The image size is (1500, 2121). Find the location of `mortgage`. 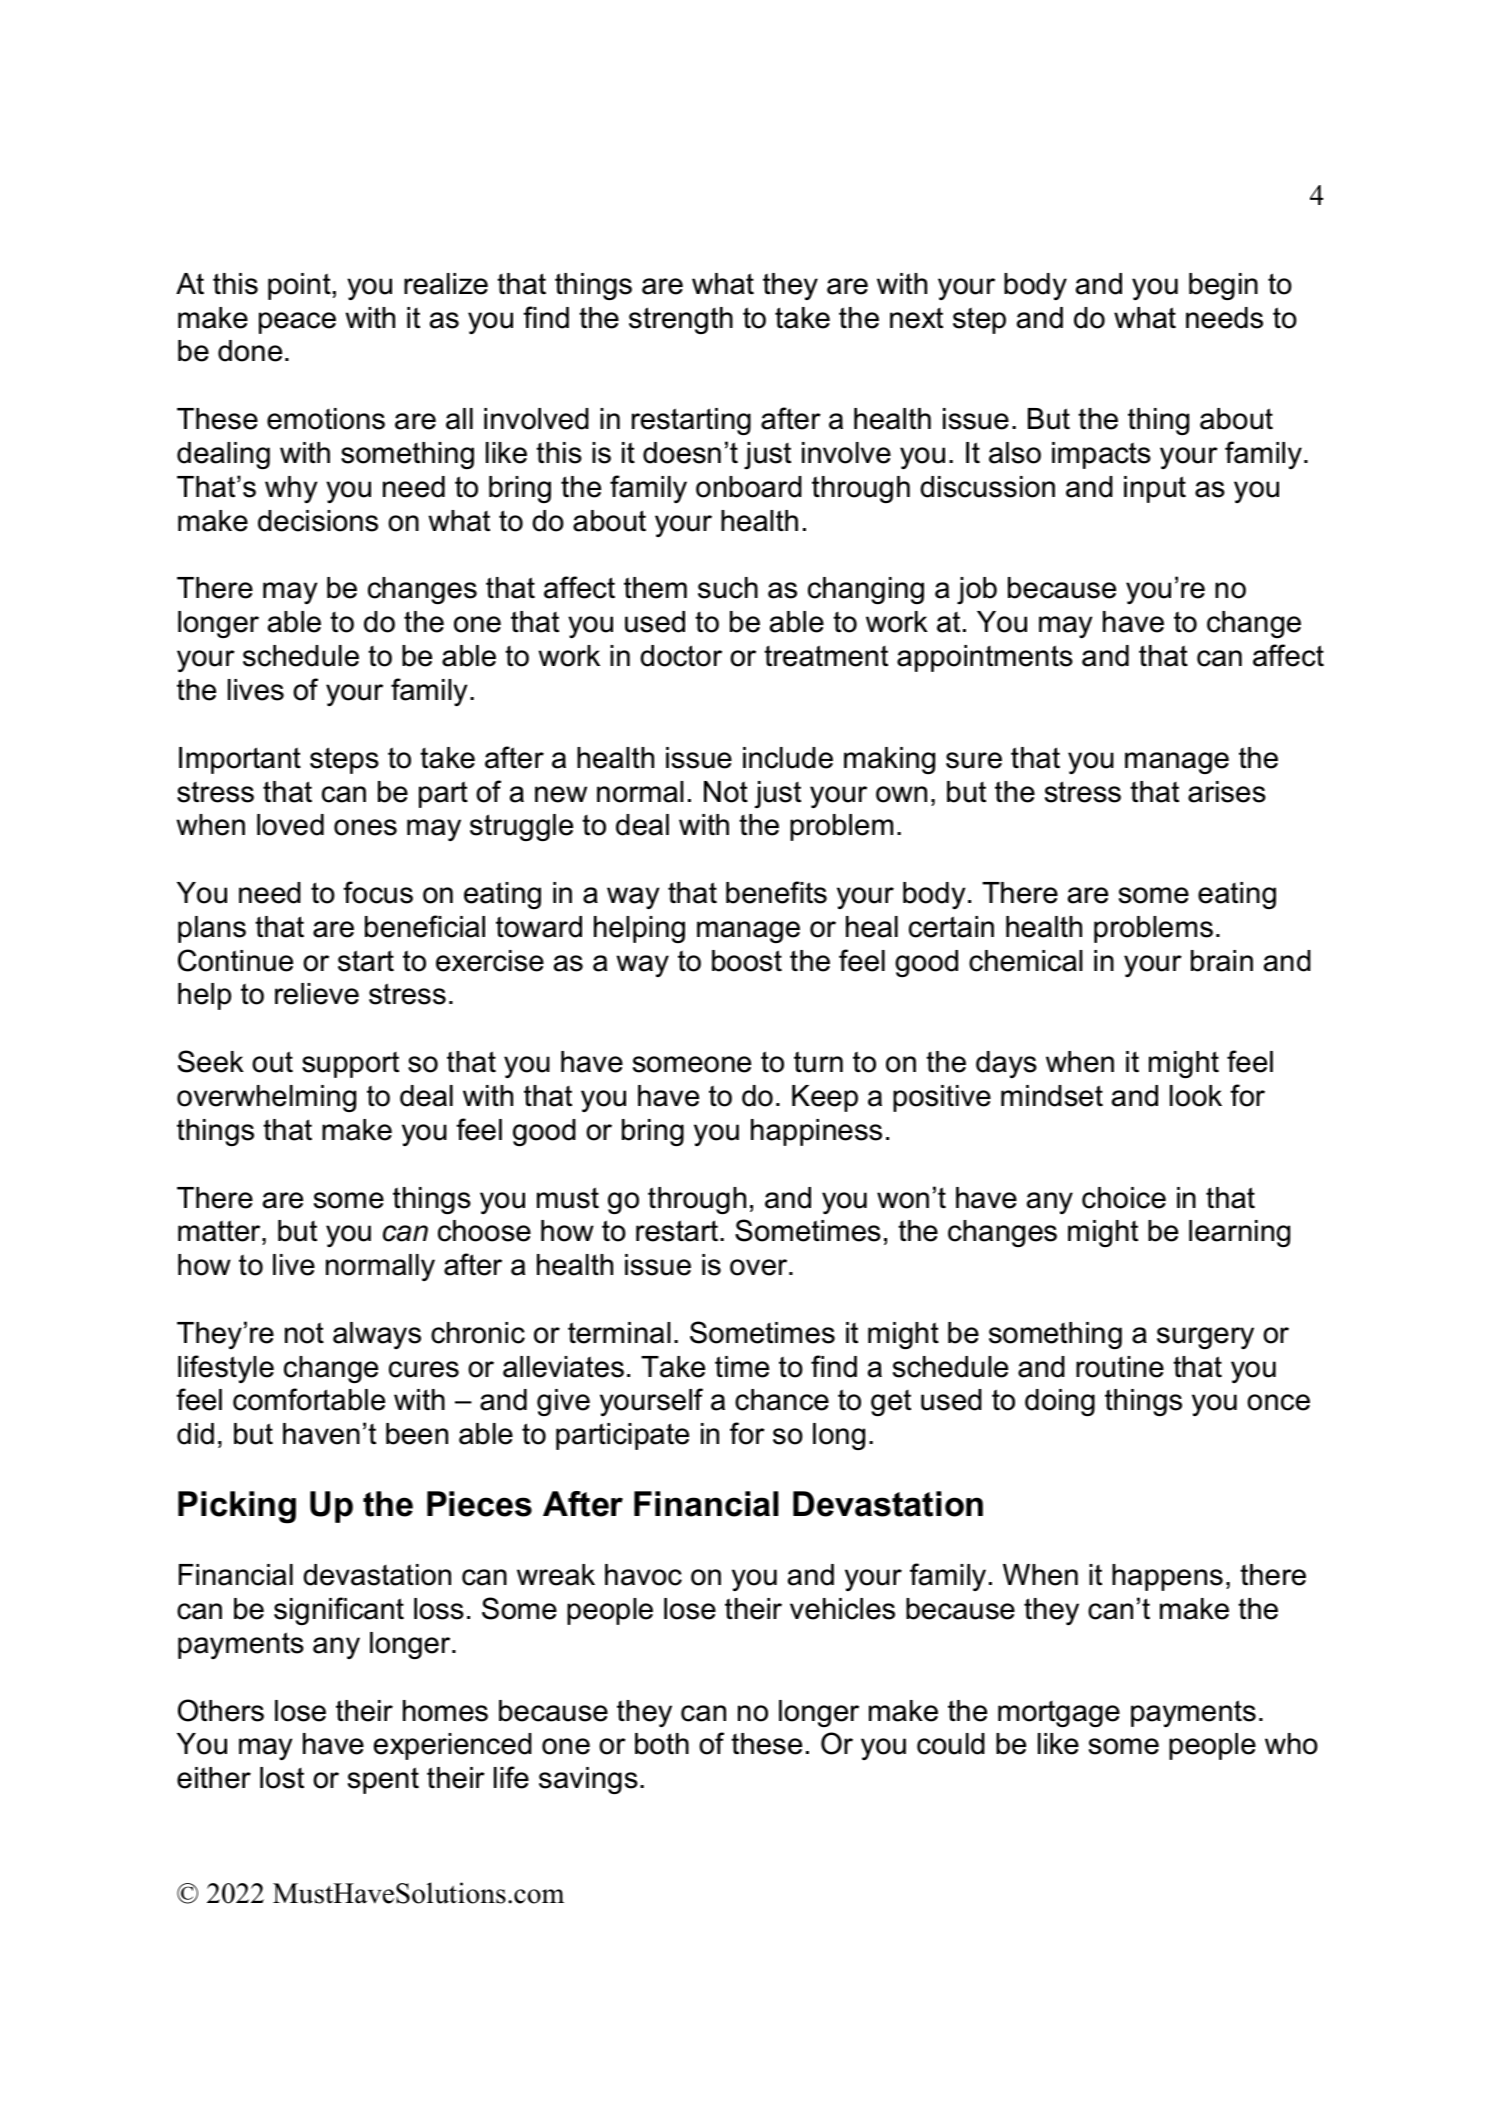

mortgage is located at coordinates (1059, 1714).
